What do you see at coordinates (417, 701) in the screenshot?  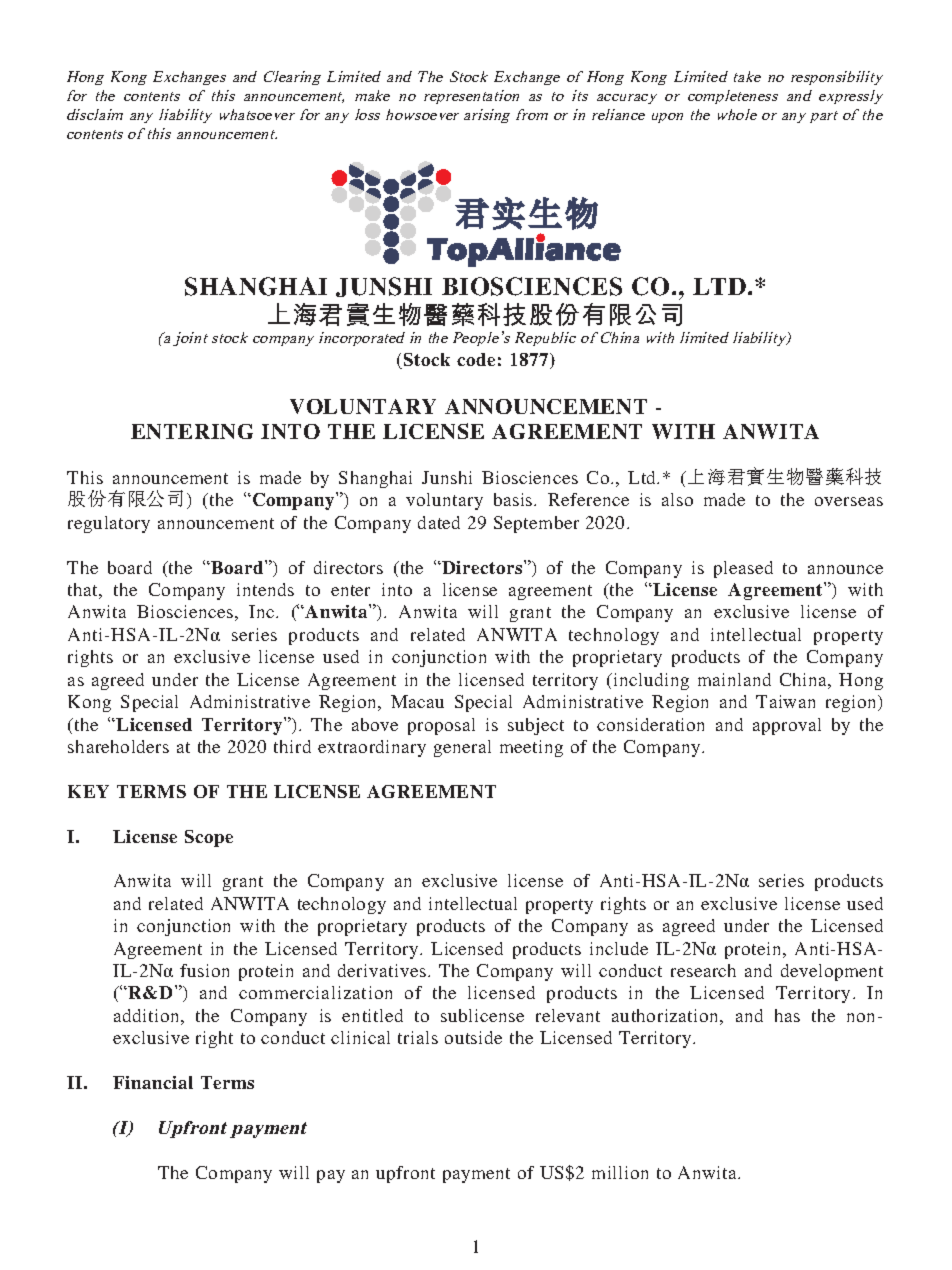 I see `Macau` at bounding box center [417, 701].
